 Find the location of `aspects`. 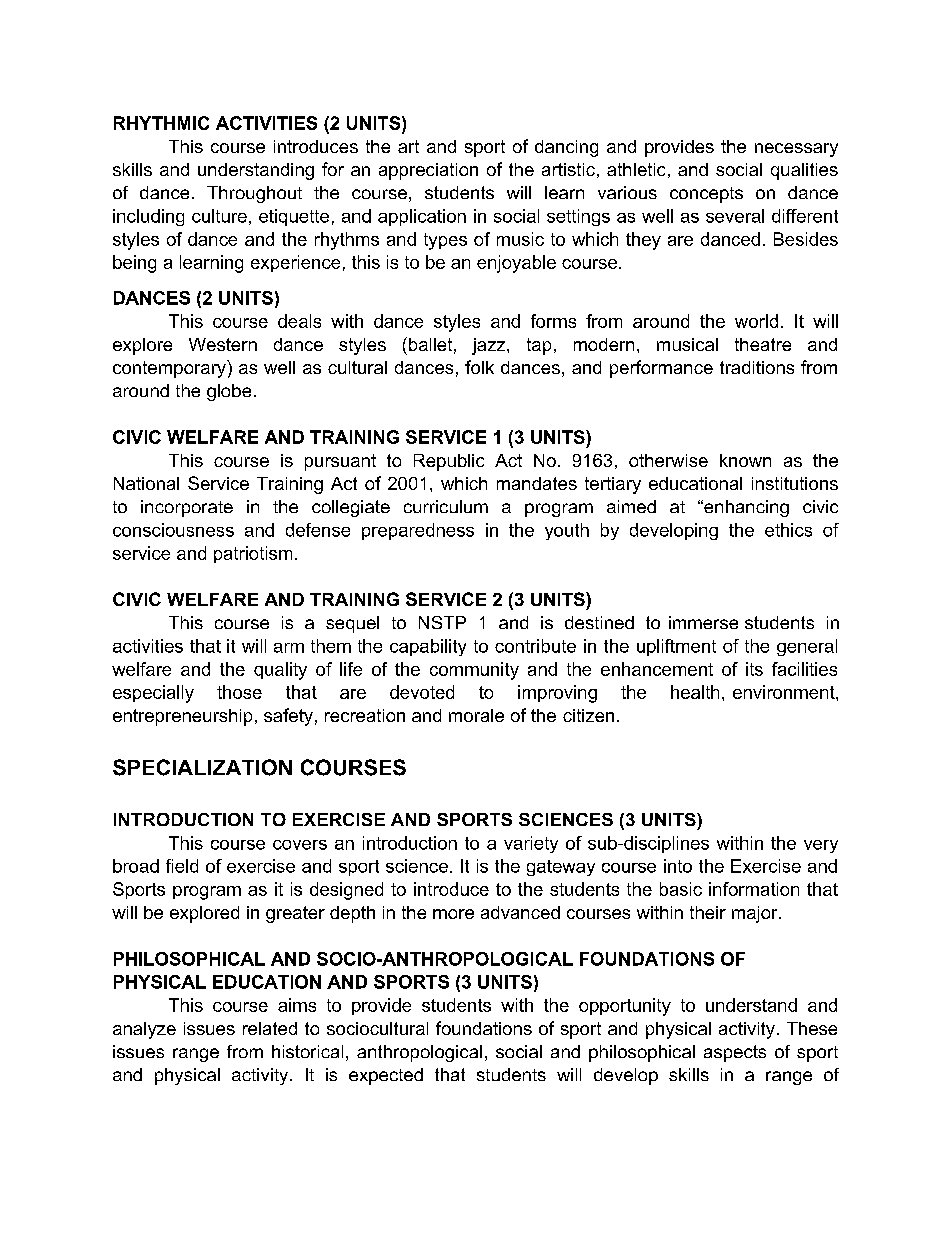

aspects is located at coordinates (735, 1053).
